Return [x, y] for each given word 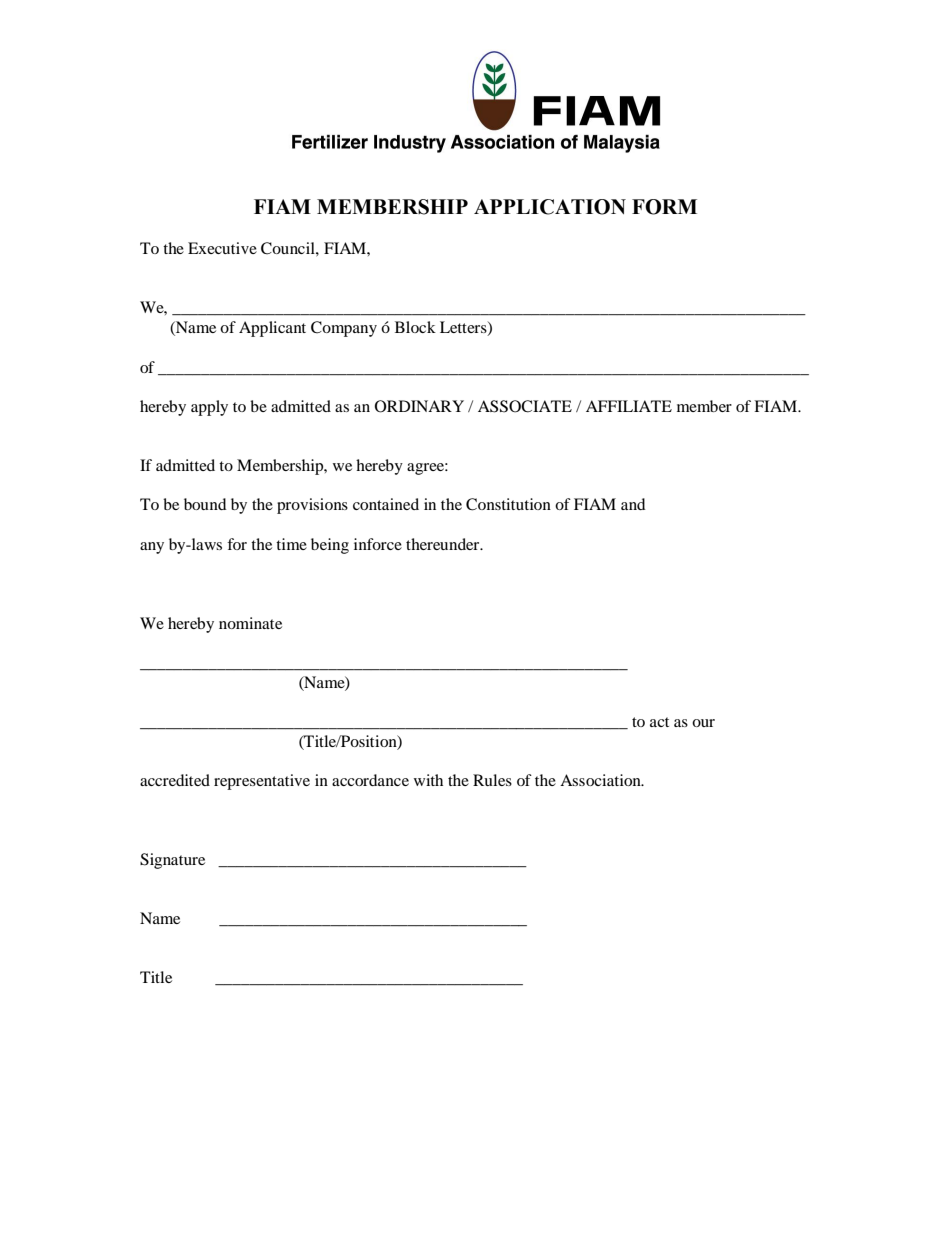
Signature [172, 861]
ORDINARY [419, 406]
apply [209, 408]
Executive [222, 248]
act [659, 722]
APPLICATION [550, 207]
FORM [664, 207]
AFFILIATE [629, 406]
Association [601, 780]
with [428, 780]
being [330, 546]
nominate [250, 623]
